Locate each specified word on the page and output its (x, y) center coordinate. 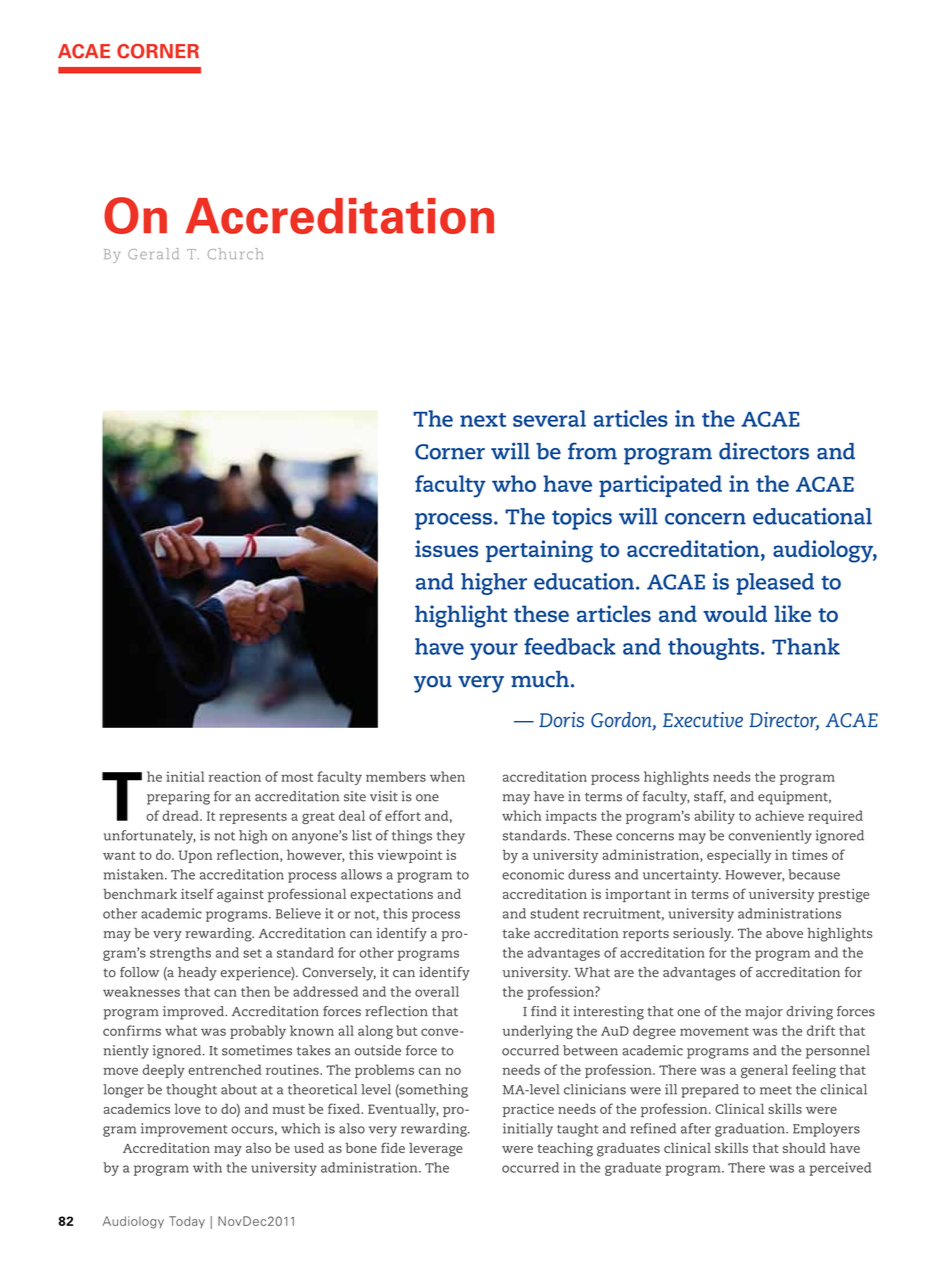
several (549, 418)
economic (533, 874)
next (483, 420)
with (207, 1167)
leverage (436, 1150)
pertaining (539, 551)
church (235, 254)
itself (197, 893)
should (804, 1148)
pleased (775, 584)
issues (446, 548)
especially (739, 856)
